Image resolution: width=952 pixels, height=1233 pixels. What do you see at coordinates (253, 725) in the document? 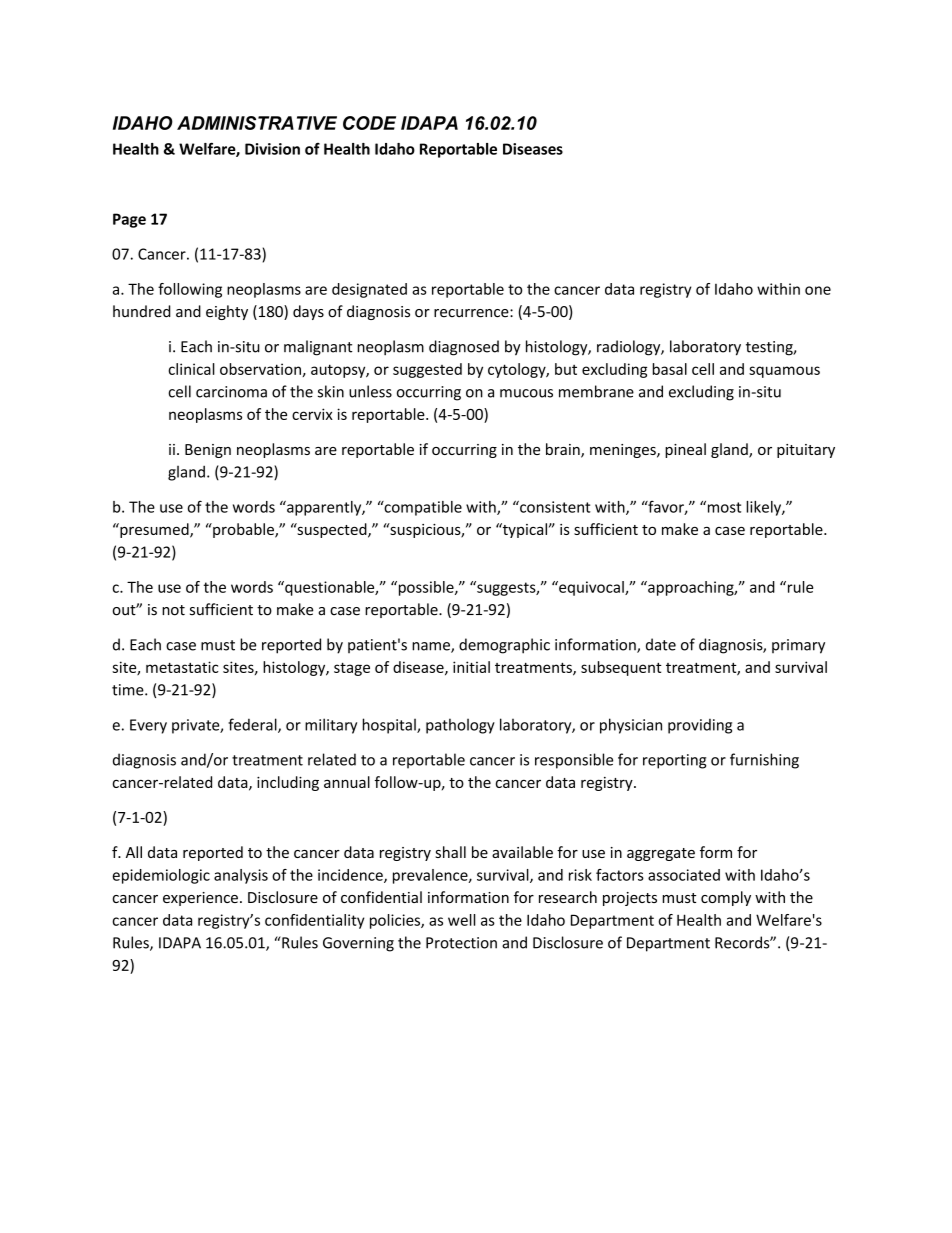
I see `federal` at bounding box center [253, 725].
